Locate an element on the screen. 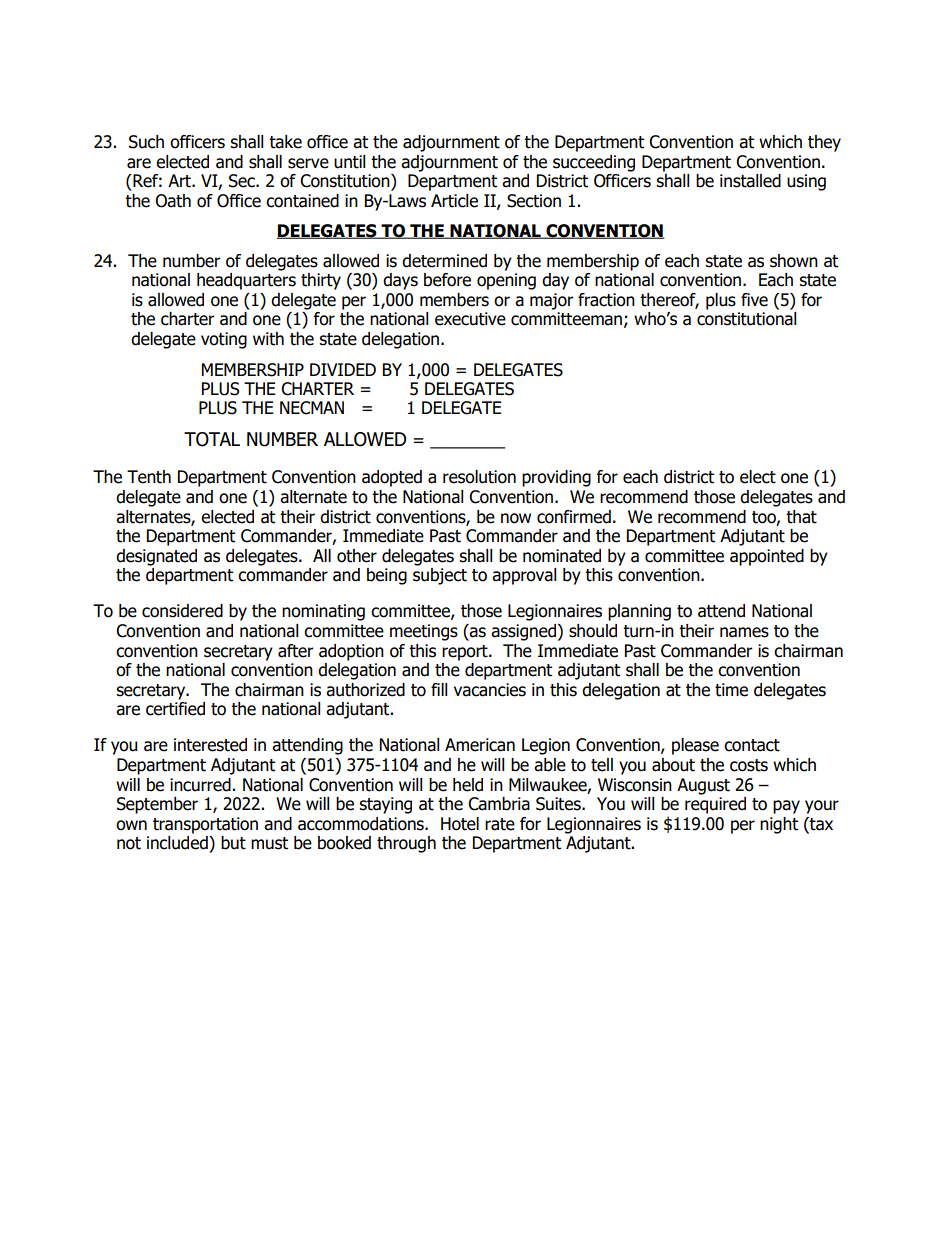  executive is located at coordinates (470, 319).
